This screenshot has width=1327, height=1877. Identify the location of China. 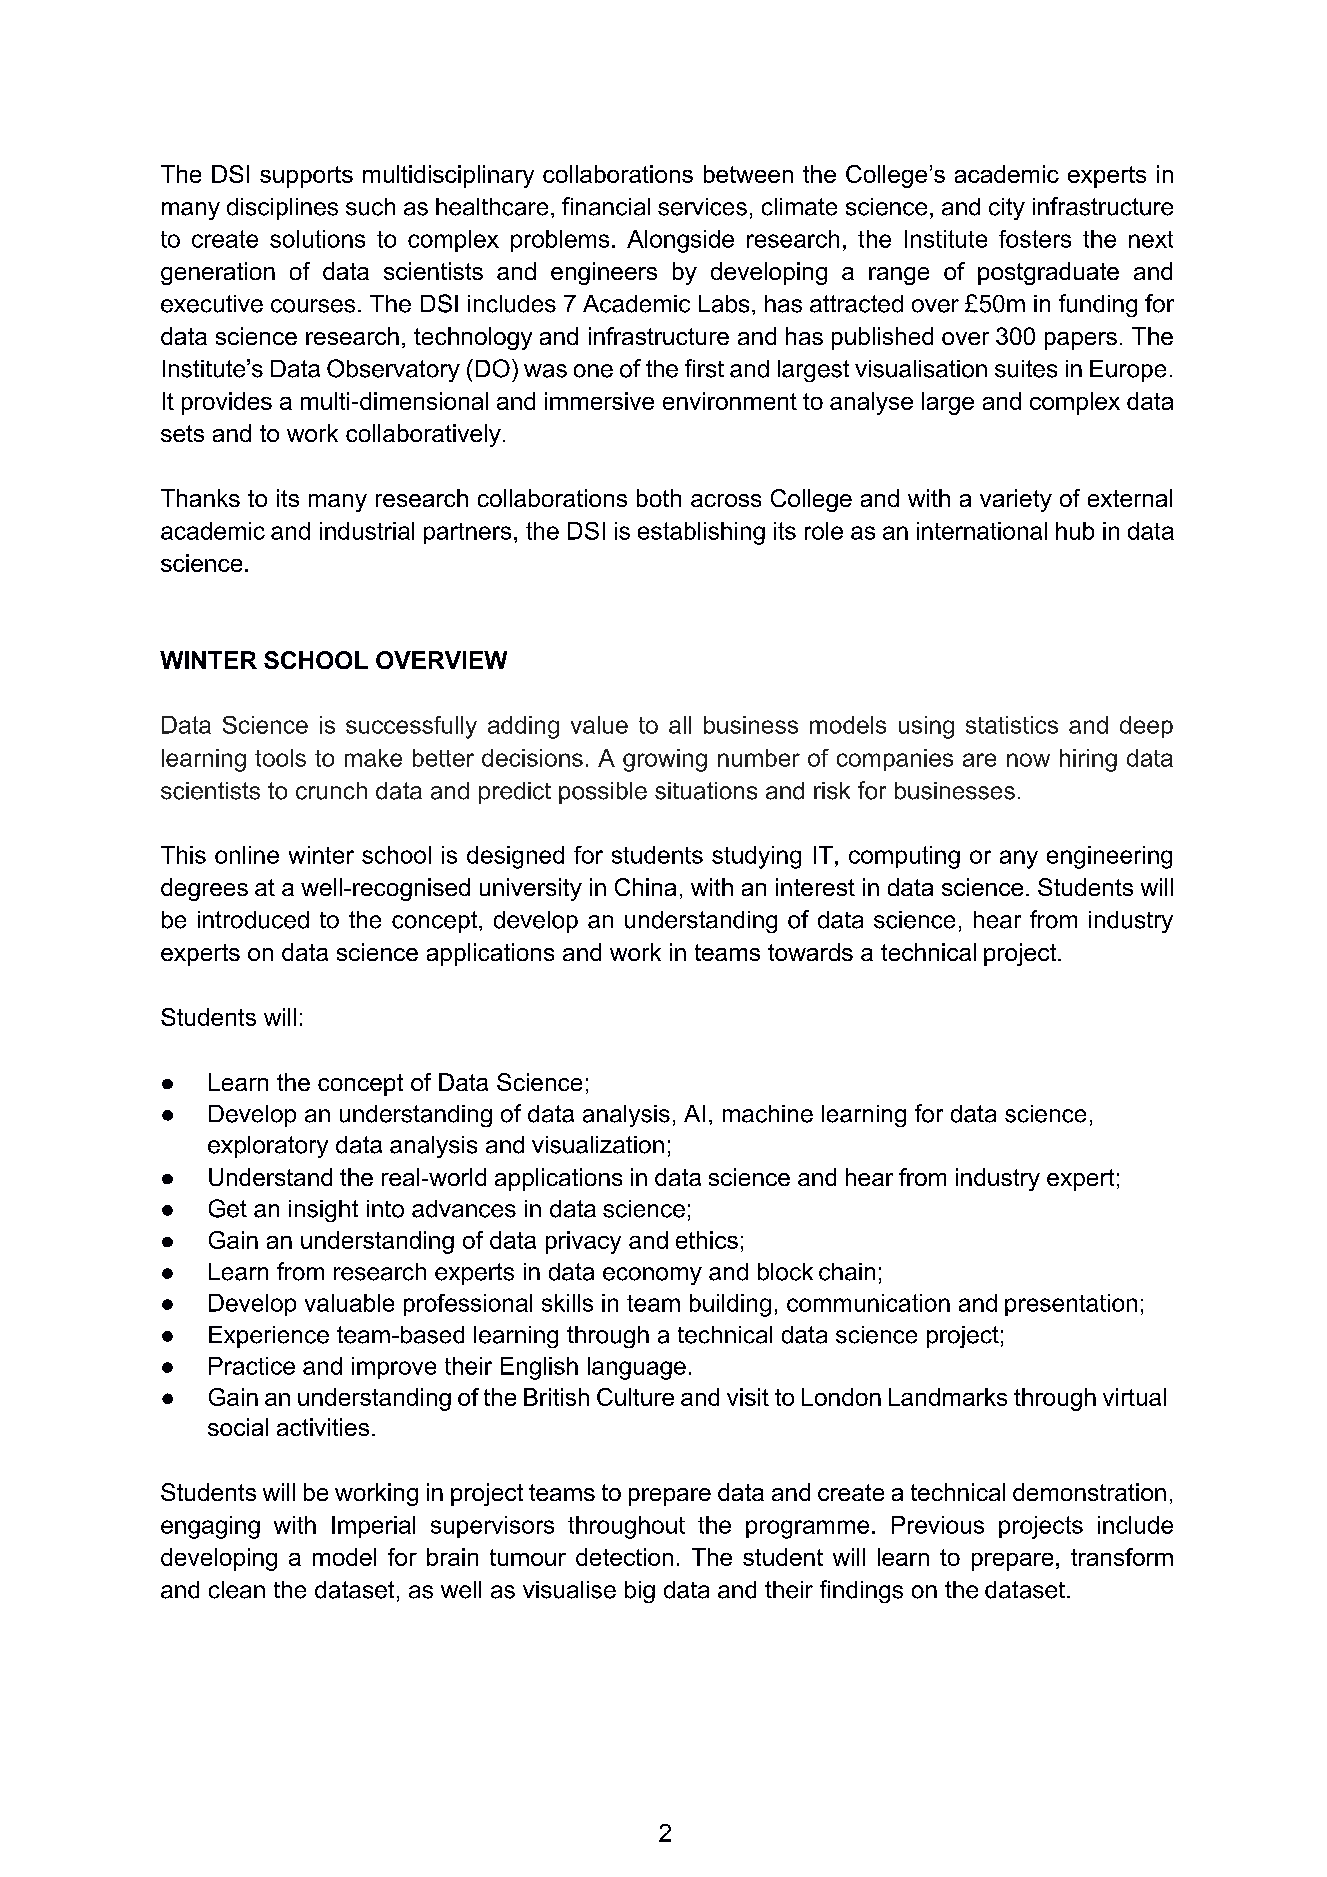
(645, 887).
